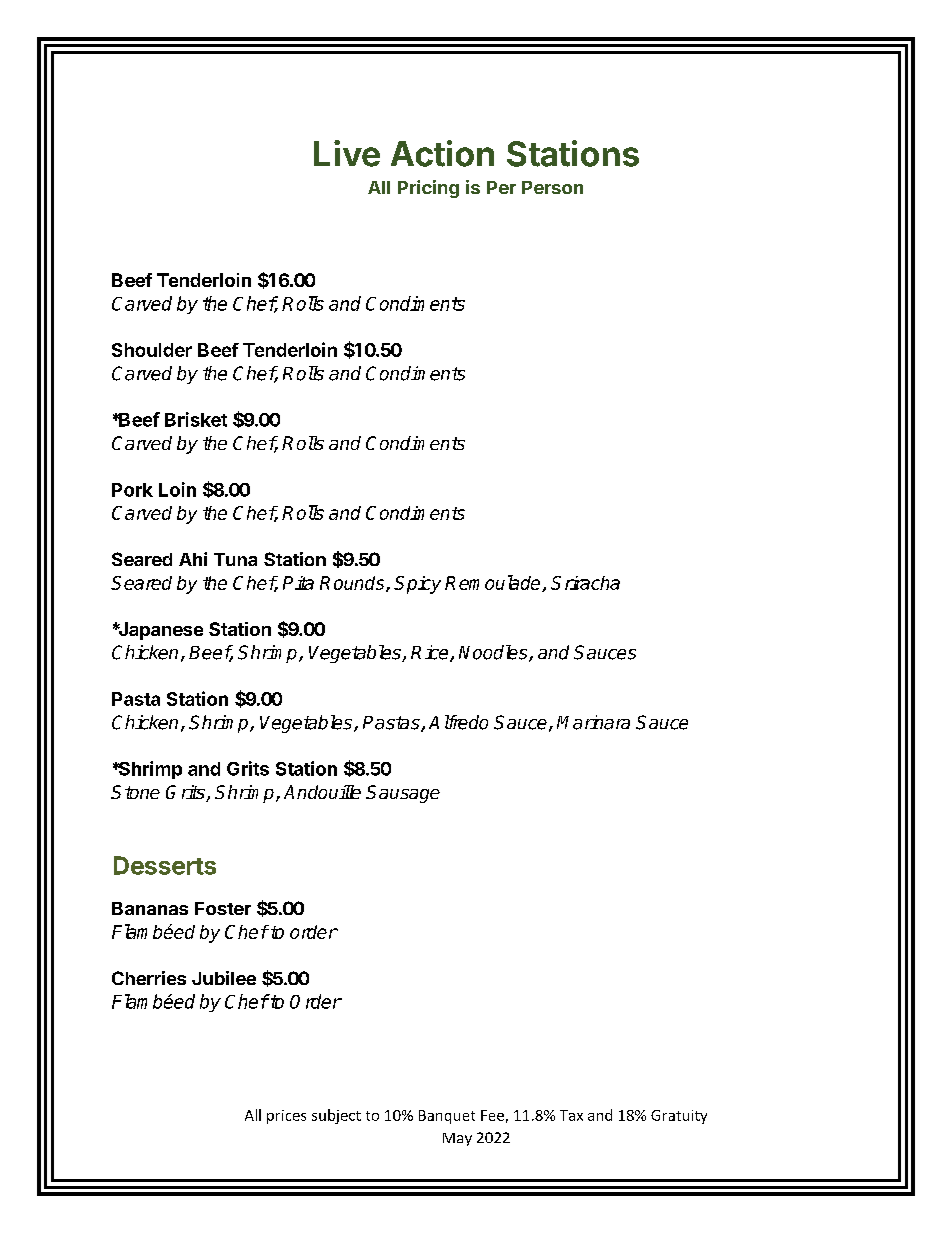 This image has height=1233, width=952. What do you see at coordinates (679, 1117) in the image?
I see `Gratuity` at bounding box center [679, 1117].
